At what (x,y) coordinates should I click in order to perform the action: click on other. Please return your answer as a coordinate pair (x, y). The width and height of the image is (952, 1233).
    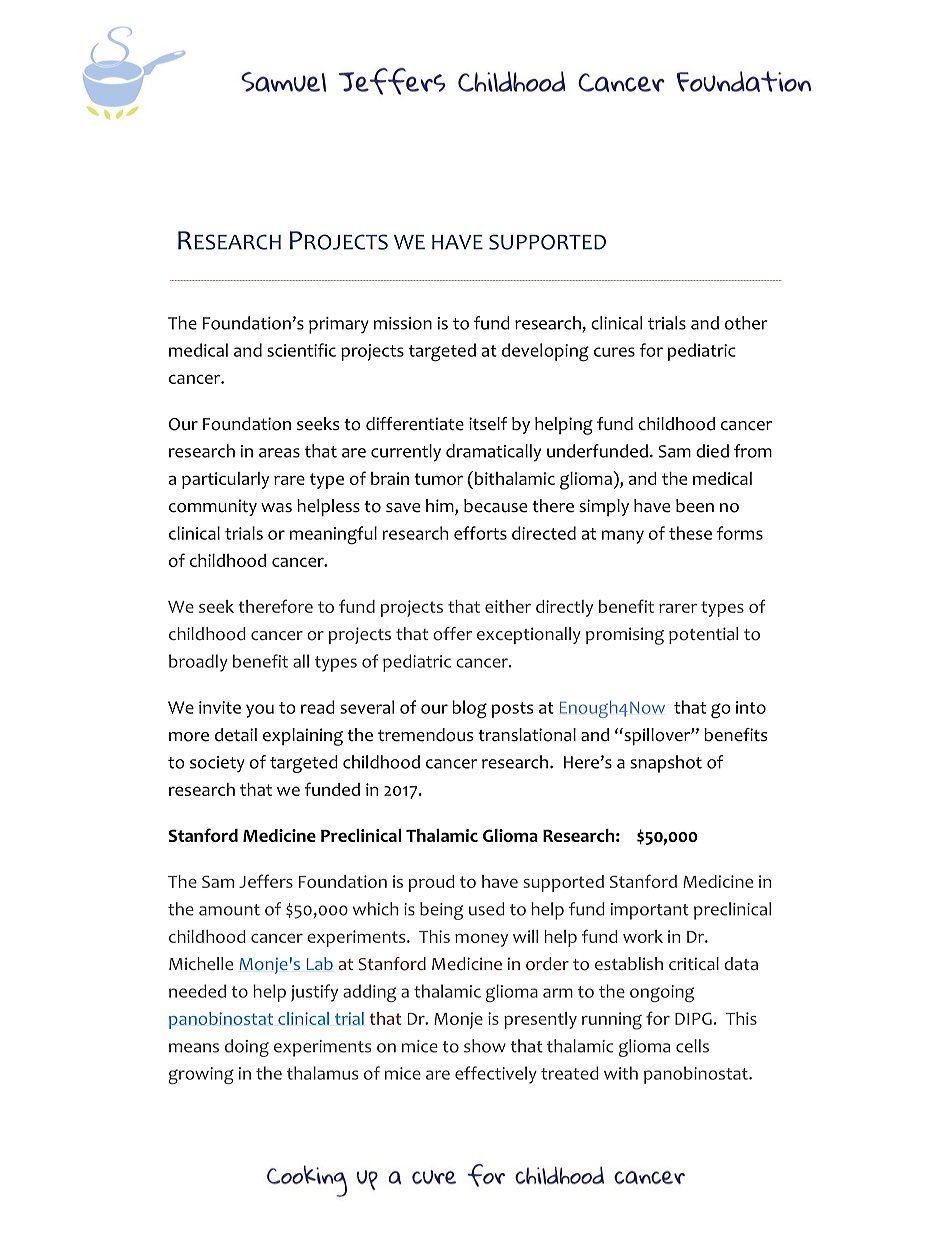
    Looking at the image, I should click on (746, 323).
